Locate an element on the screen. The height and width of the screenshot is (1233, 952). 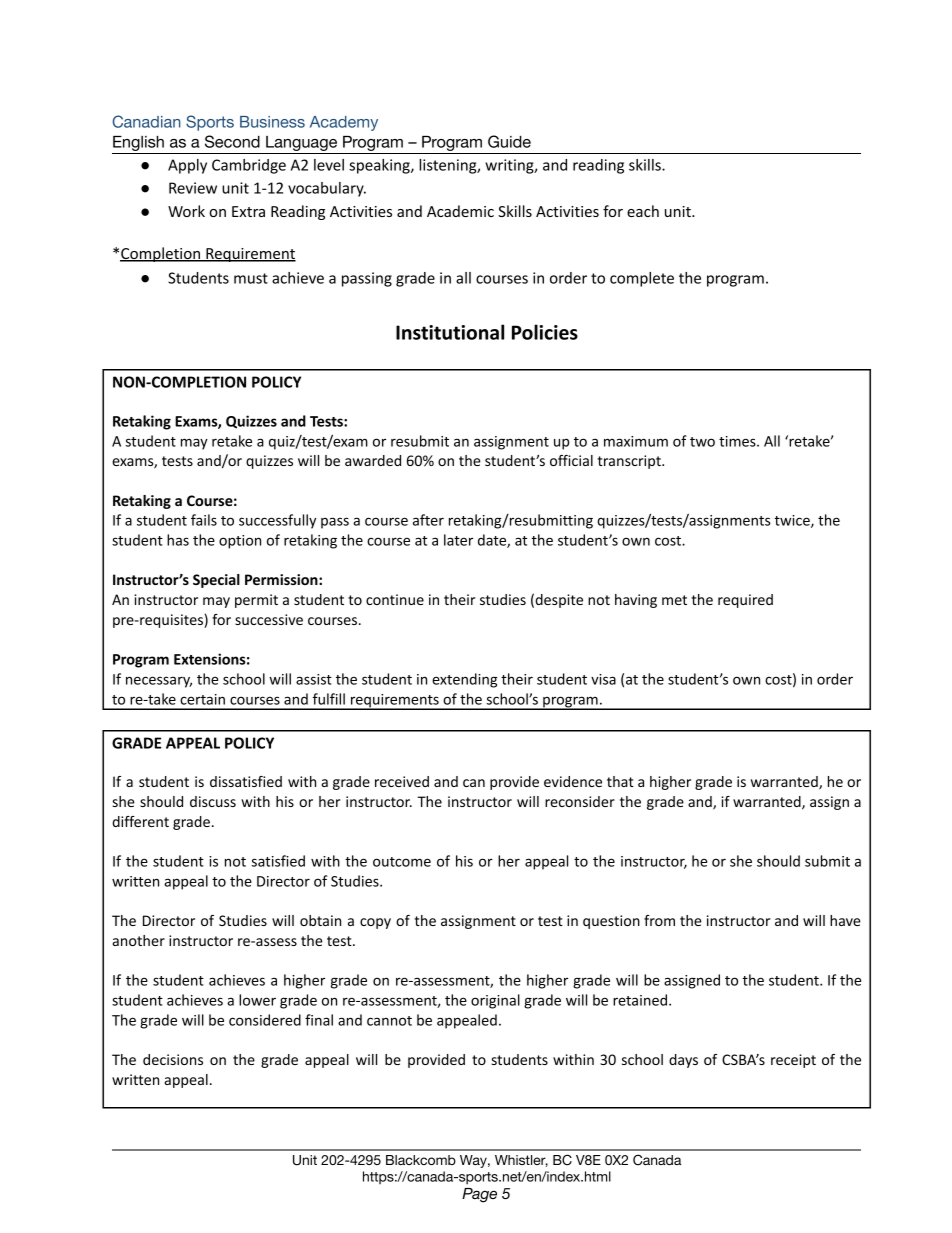
outcome is located at coordinates (402, 862).
